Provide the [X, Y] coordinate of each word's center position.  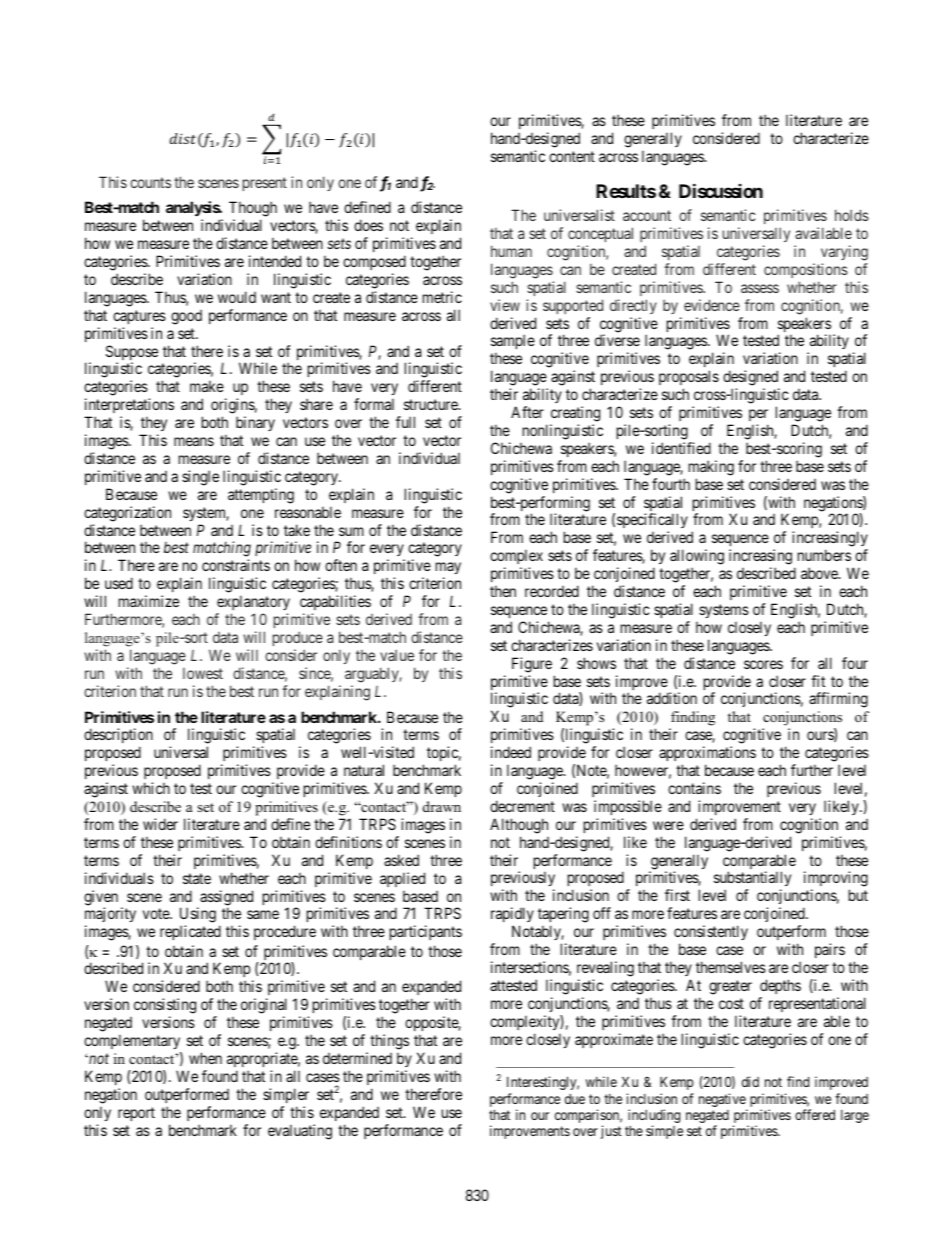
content [572, 156]
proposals [689, 377]
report [136, 1114]
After [527, 412]
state [197, 878]
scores [763, 664]
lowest [203, 673]
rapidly [512, 916]
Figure [532, 665]
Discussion [721, 190]
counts [150, 182]
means [194, 441]
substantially [752, 880]
